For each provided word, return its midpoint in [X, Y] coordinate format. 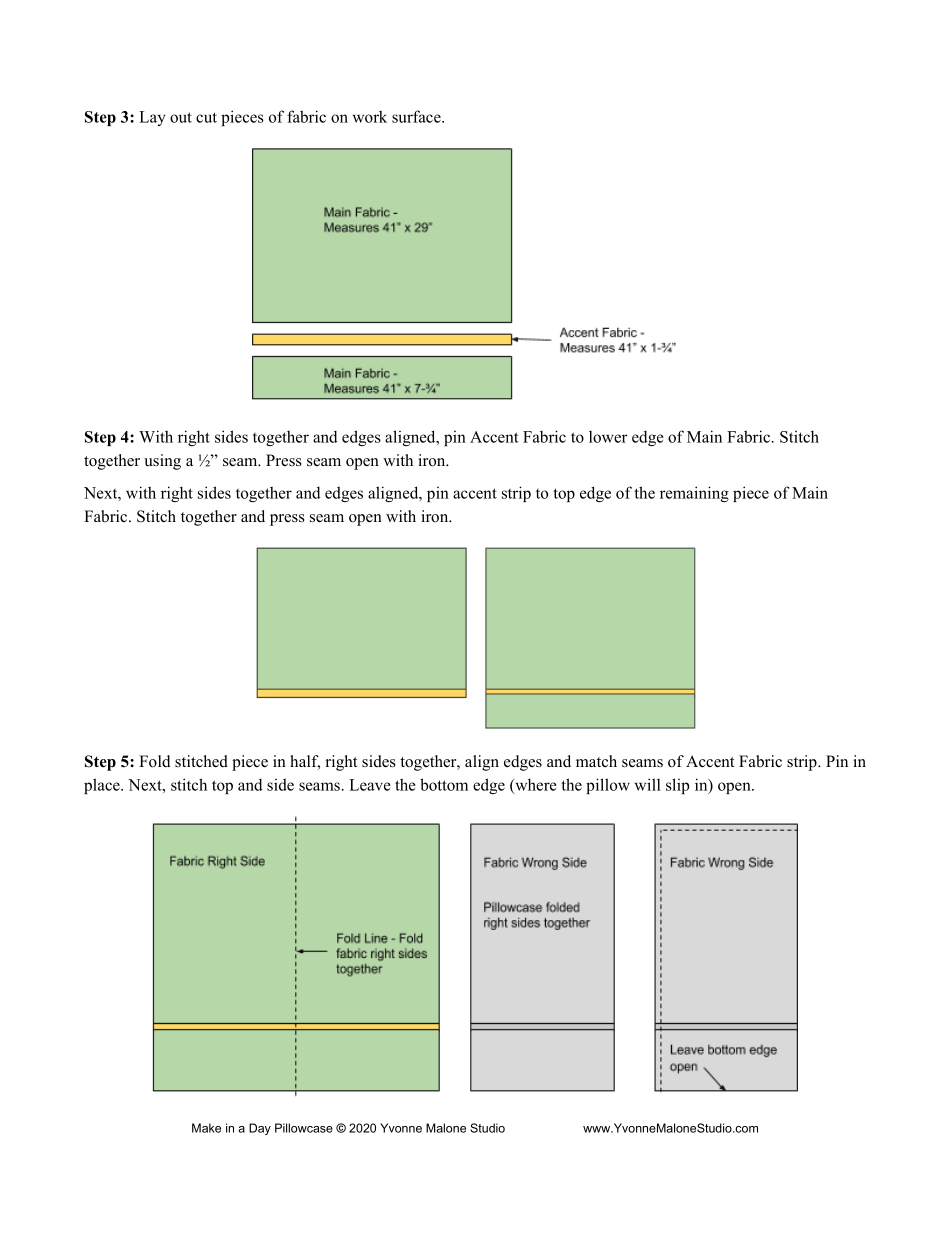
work [370, 116]
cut [206, 117]
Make [206, 1128]
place [103, 786]
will [648, 784]
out [181, 117]
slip [678, 786]
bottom [444, 784]
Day [260, 1129]
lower [608, 437]
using [162, 462]
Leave [370, 785]
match [596, 761]
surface [417, 116]
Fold [155, 761]
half [305, 762]
